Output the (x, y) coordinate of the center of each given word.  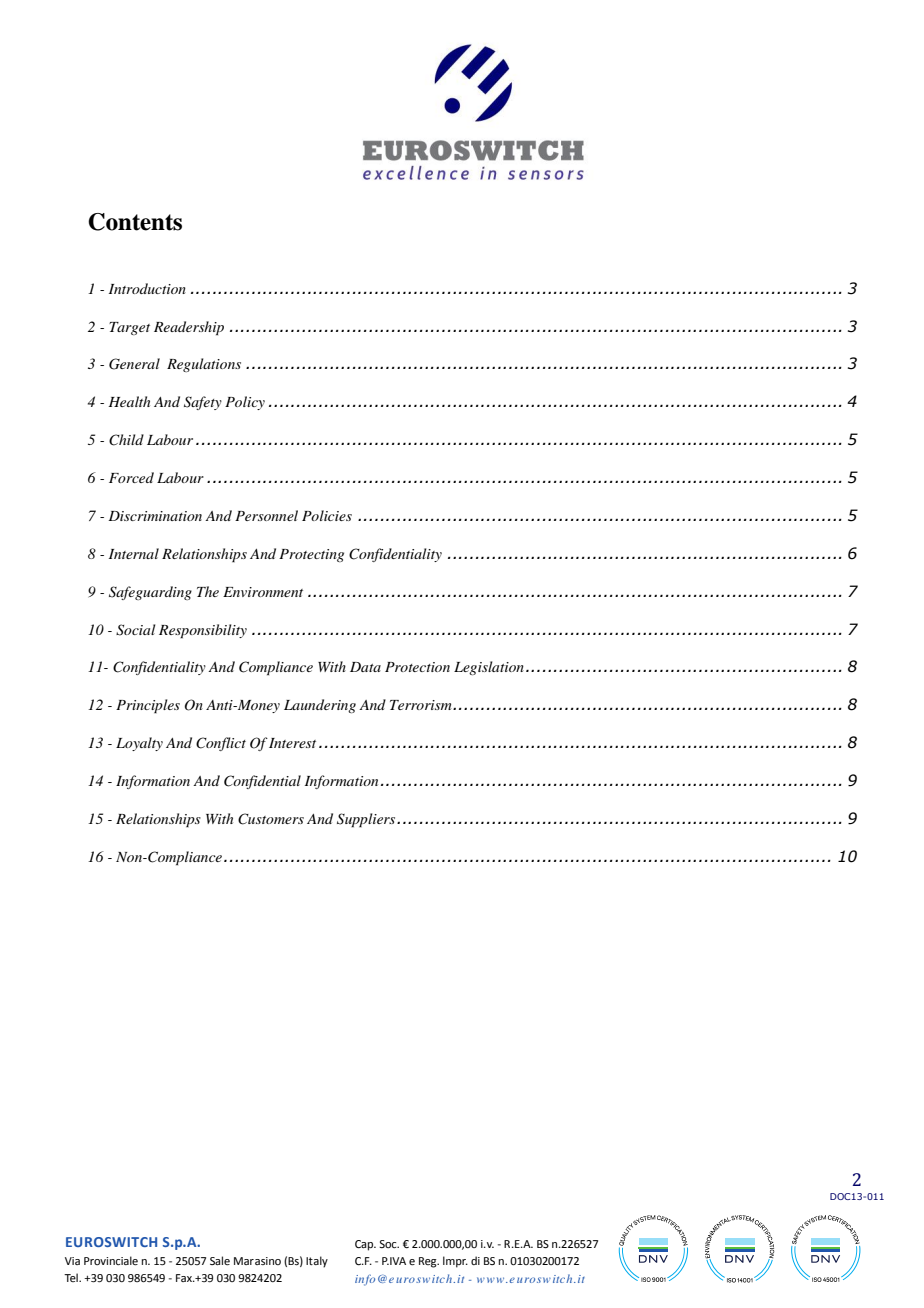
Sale (220, 1261)
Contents (135, 222)
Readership (189, 328)
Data (365, 667)
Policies (327, 515)
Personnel (266, 515)
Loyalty (139, 744)
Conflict (221, 744)
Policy (245, 403)
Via (72, 1261)
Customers (271, 819)
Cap (365, 1245)
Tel (72, 1277)
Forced (131, 477)
